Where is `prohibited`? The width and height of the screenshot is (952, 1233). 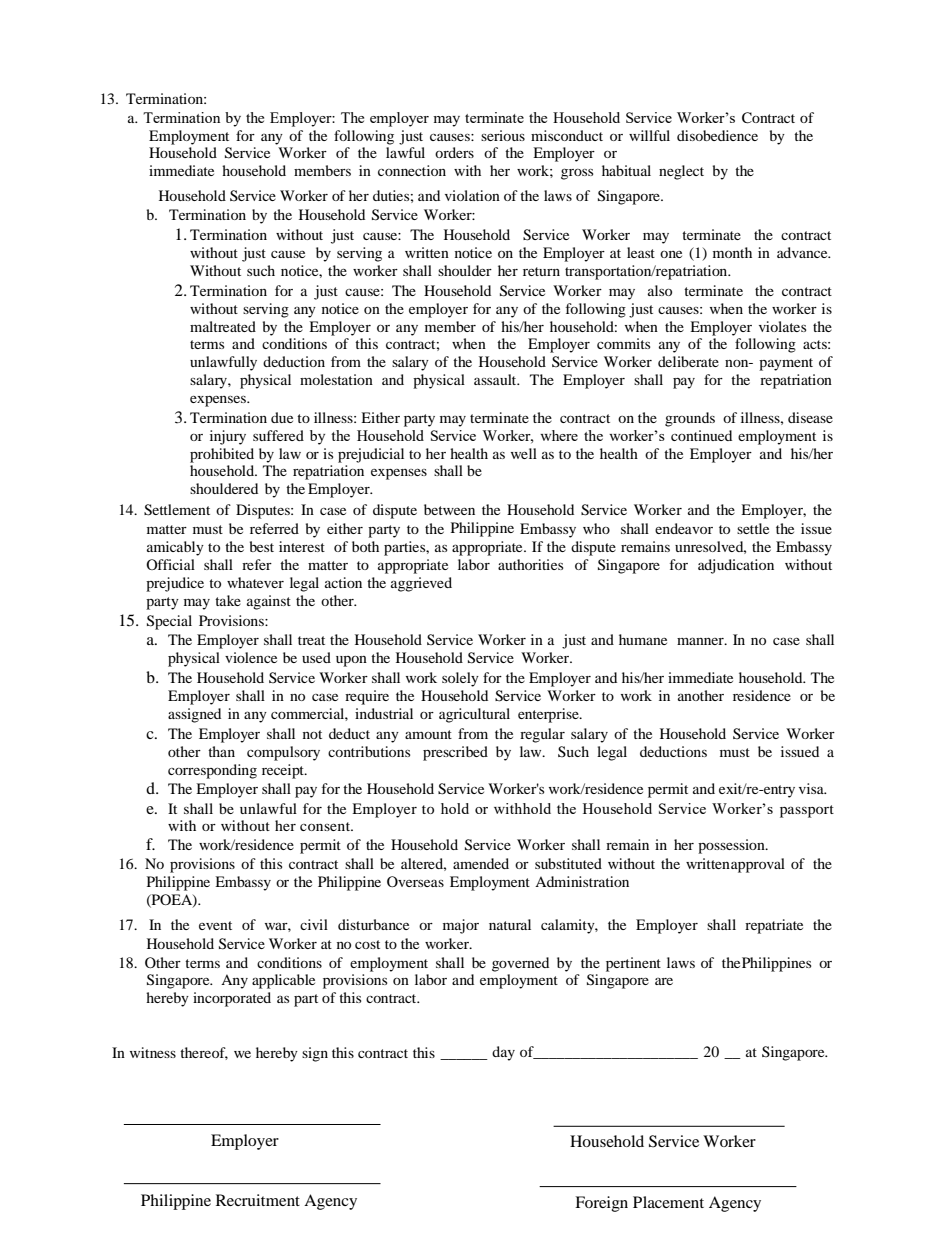
prohibited is located at coordinates (222, 455).
